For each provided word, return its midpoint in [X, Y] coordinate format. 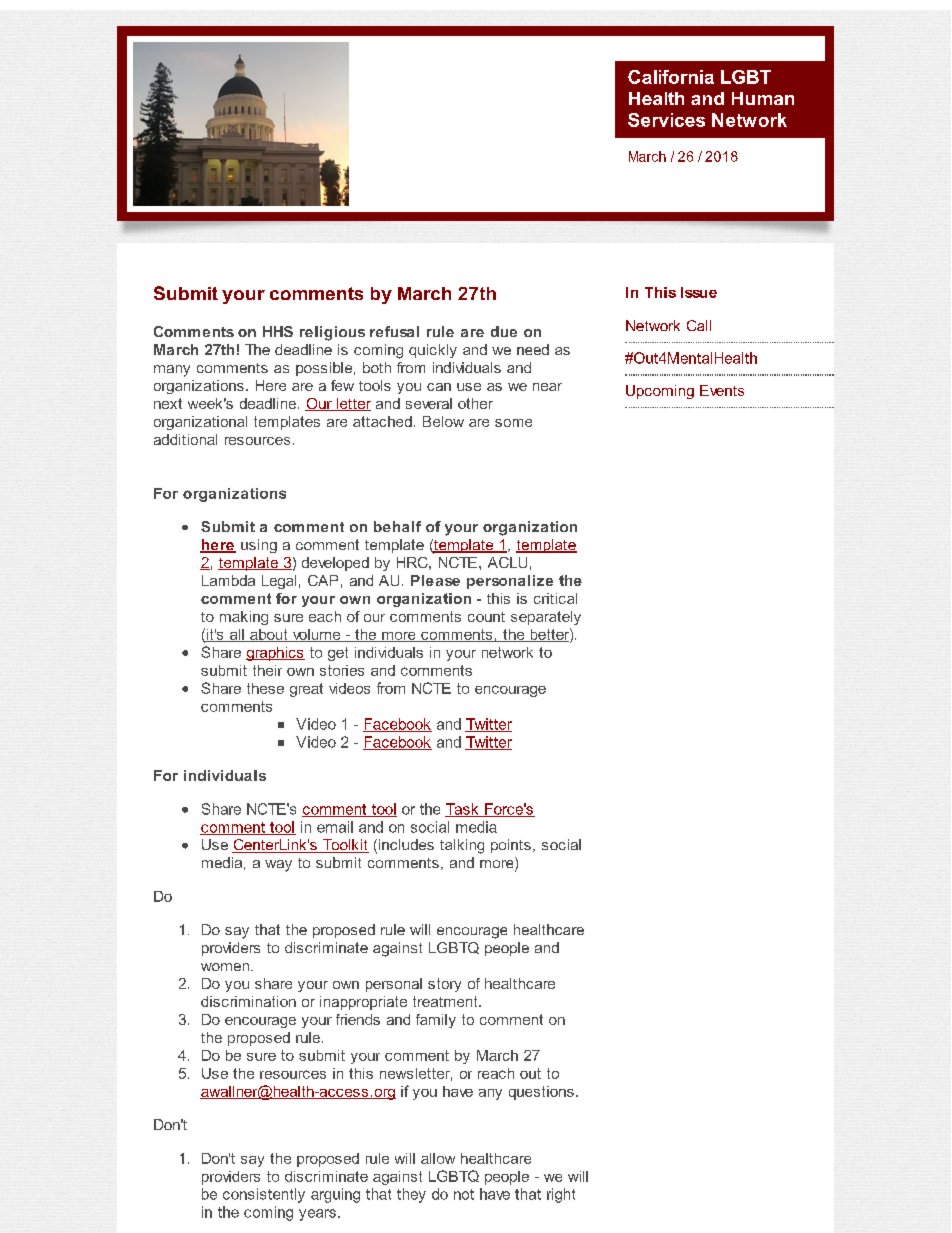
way [278, 866]
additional [185, 439]
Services [666, 120]
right [561, 1195]
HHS [278, 331]
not [464, 1194]
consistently [264, 1195]
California [671, 77]
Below [443, 421]
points [511, 846]
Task [463, 810]
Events [722, 390]
